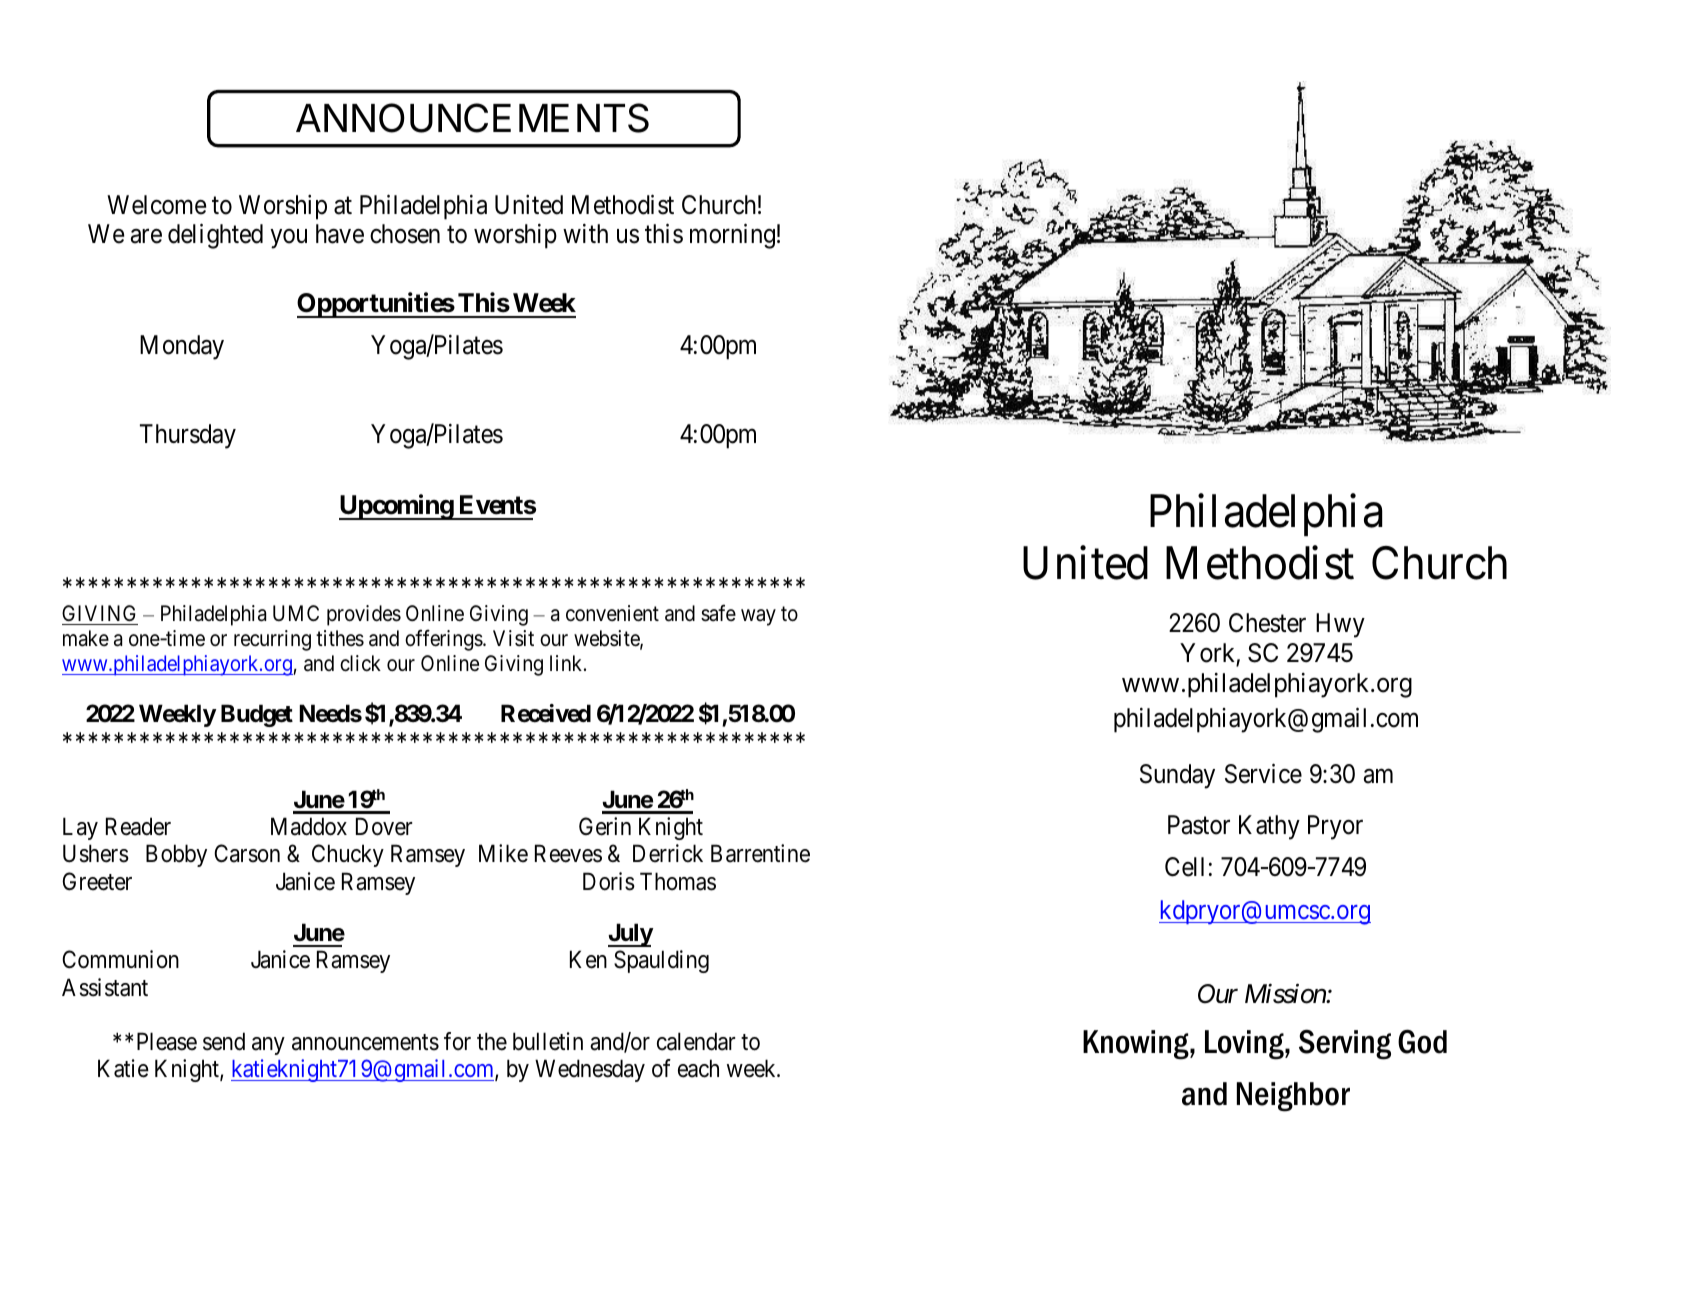 The height and width of the document is (1312, 1698). Describe the element at coordinates (698, 1068) in the document. I see `each` at that location.
